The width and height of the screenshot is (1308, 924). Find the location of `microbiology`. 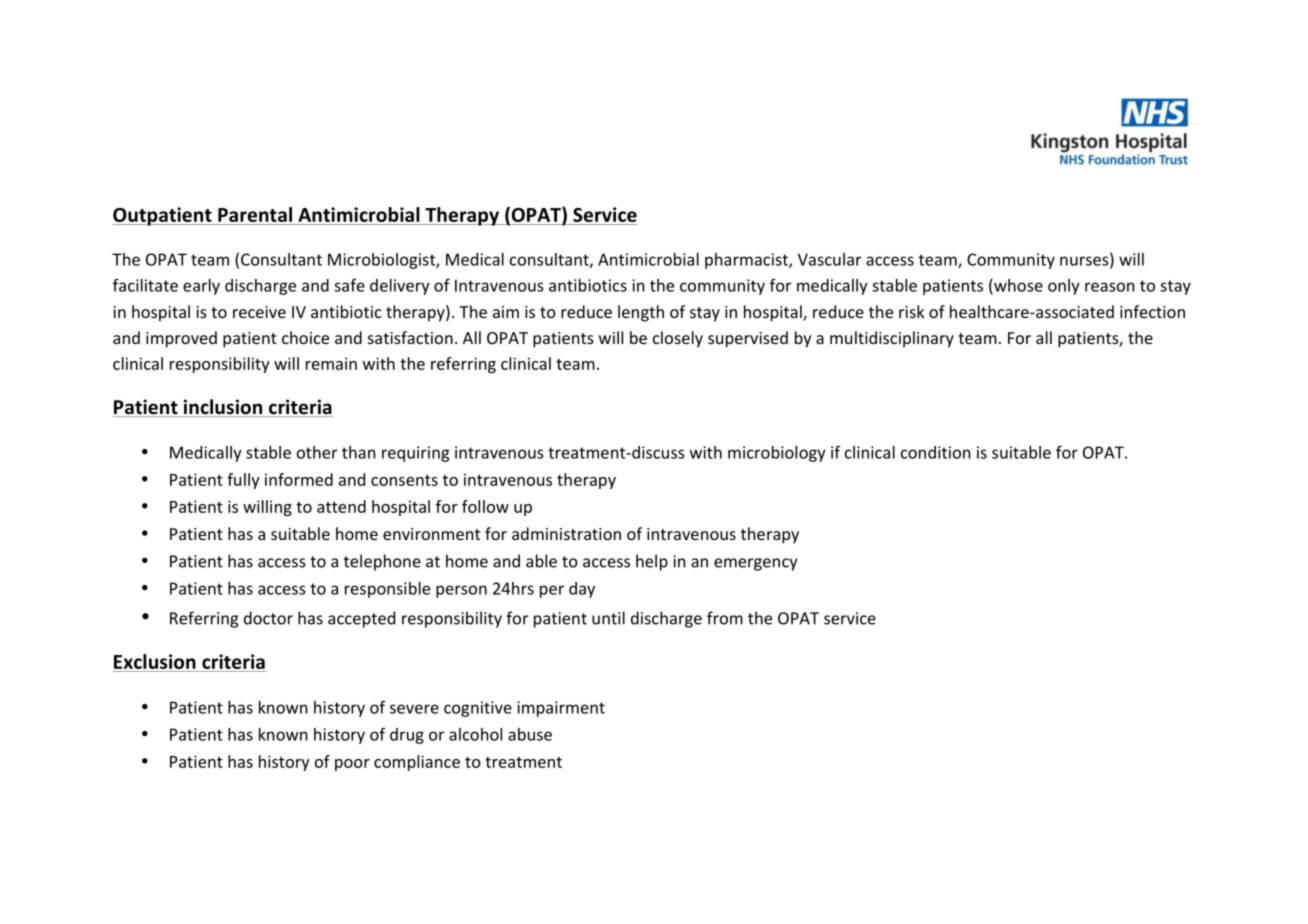

microbiology is located at coordinates (777, 454).
